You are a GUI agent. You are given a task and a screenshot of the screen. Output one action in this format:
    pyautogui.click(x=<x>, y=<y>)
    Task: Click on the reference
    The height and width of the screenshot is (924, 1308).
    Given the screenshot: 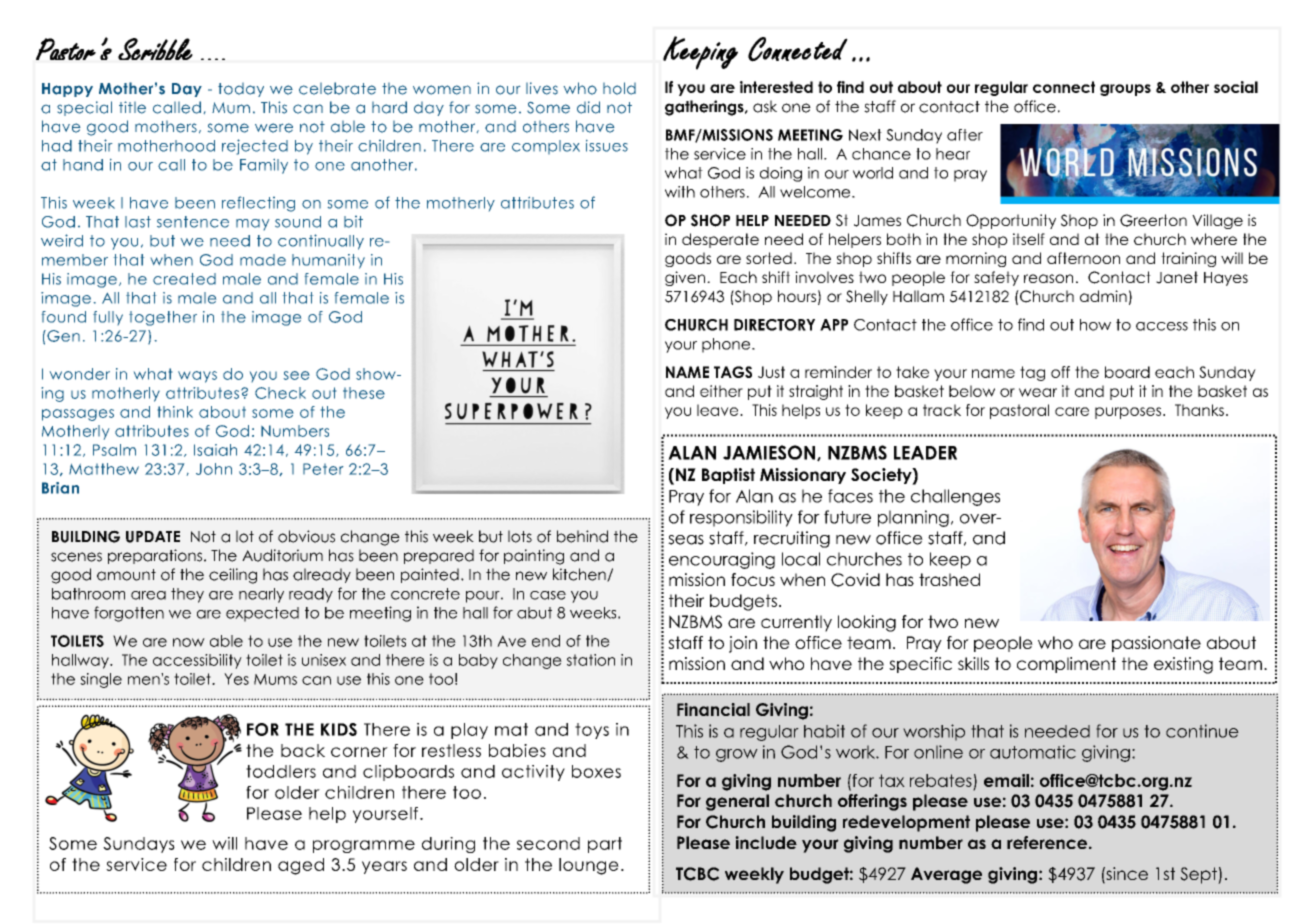 What is the action you would take?
    pyautogui.click(x=1047, y=842)
